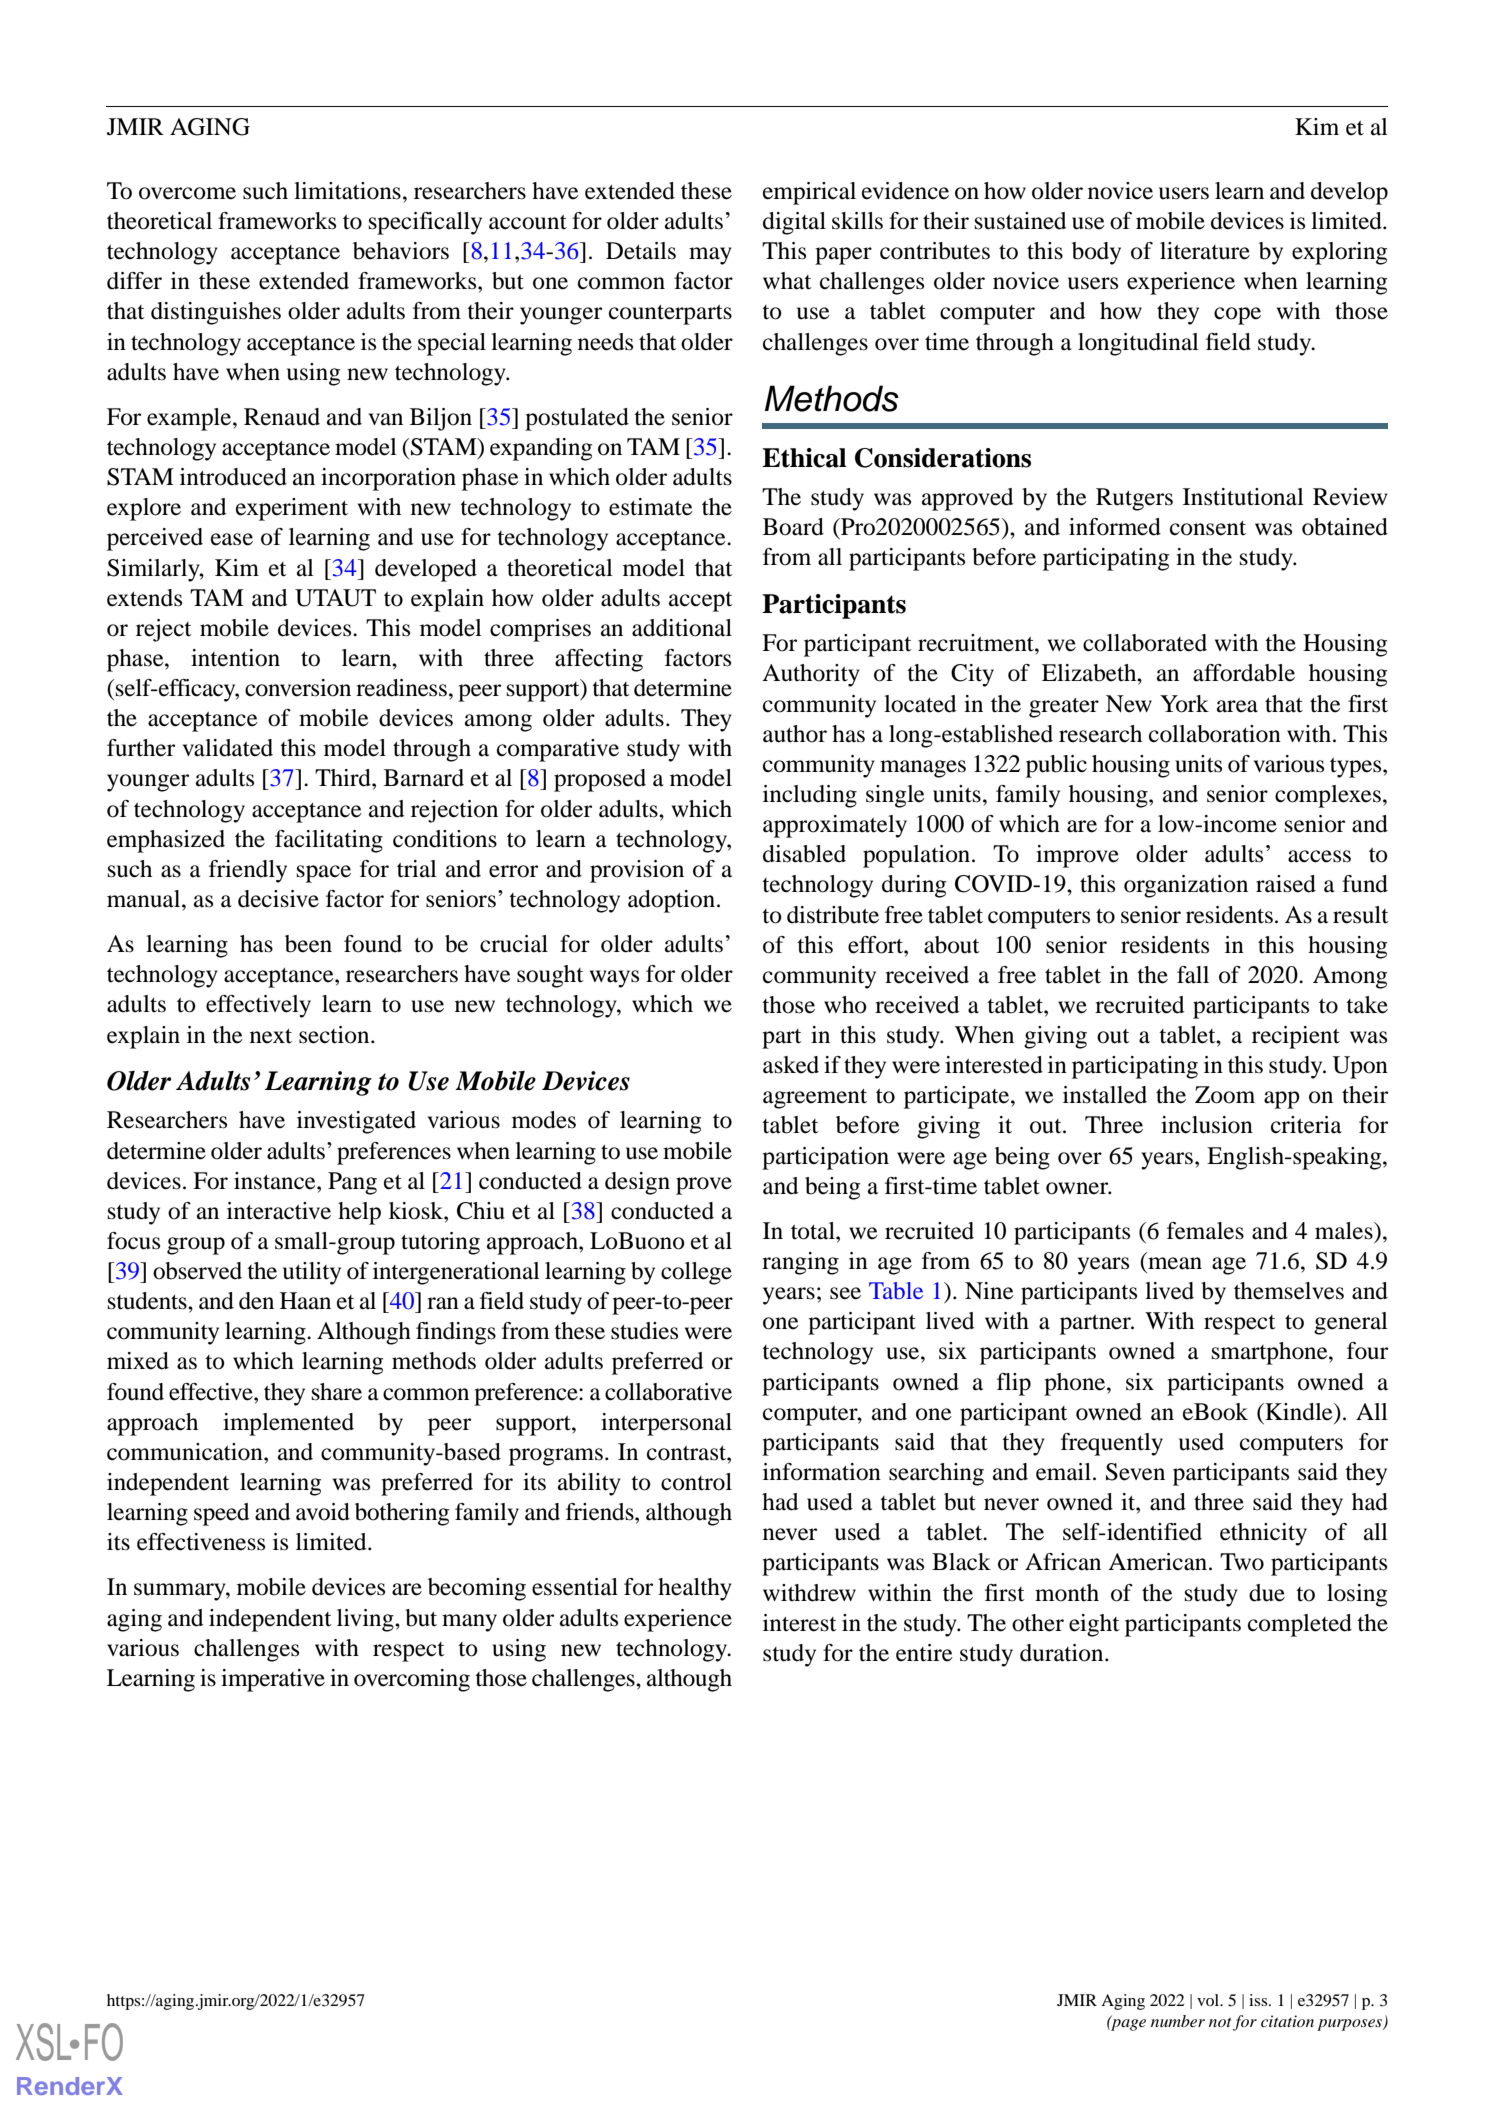 This screenshot has height=2114, width=1495. What do you see at coordinates (1193, 975) in the screenshot?
I see `fall` at bounding box center [1193, 975].
